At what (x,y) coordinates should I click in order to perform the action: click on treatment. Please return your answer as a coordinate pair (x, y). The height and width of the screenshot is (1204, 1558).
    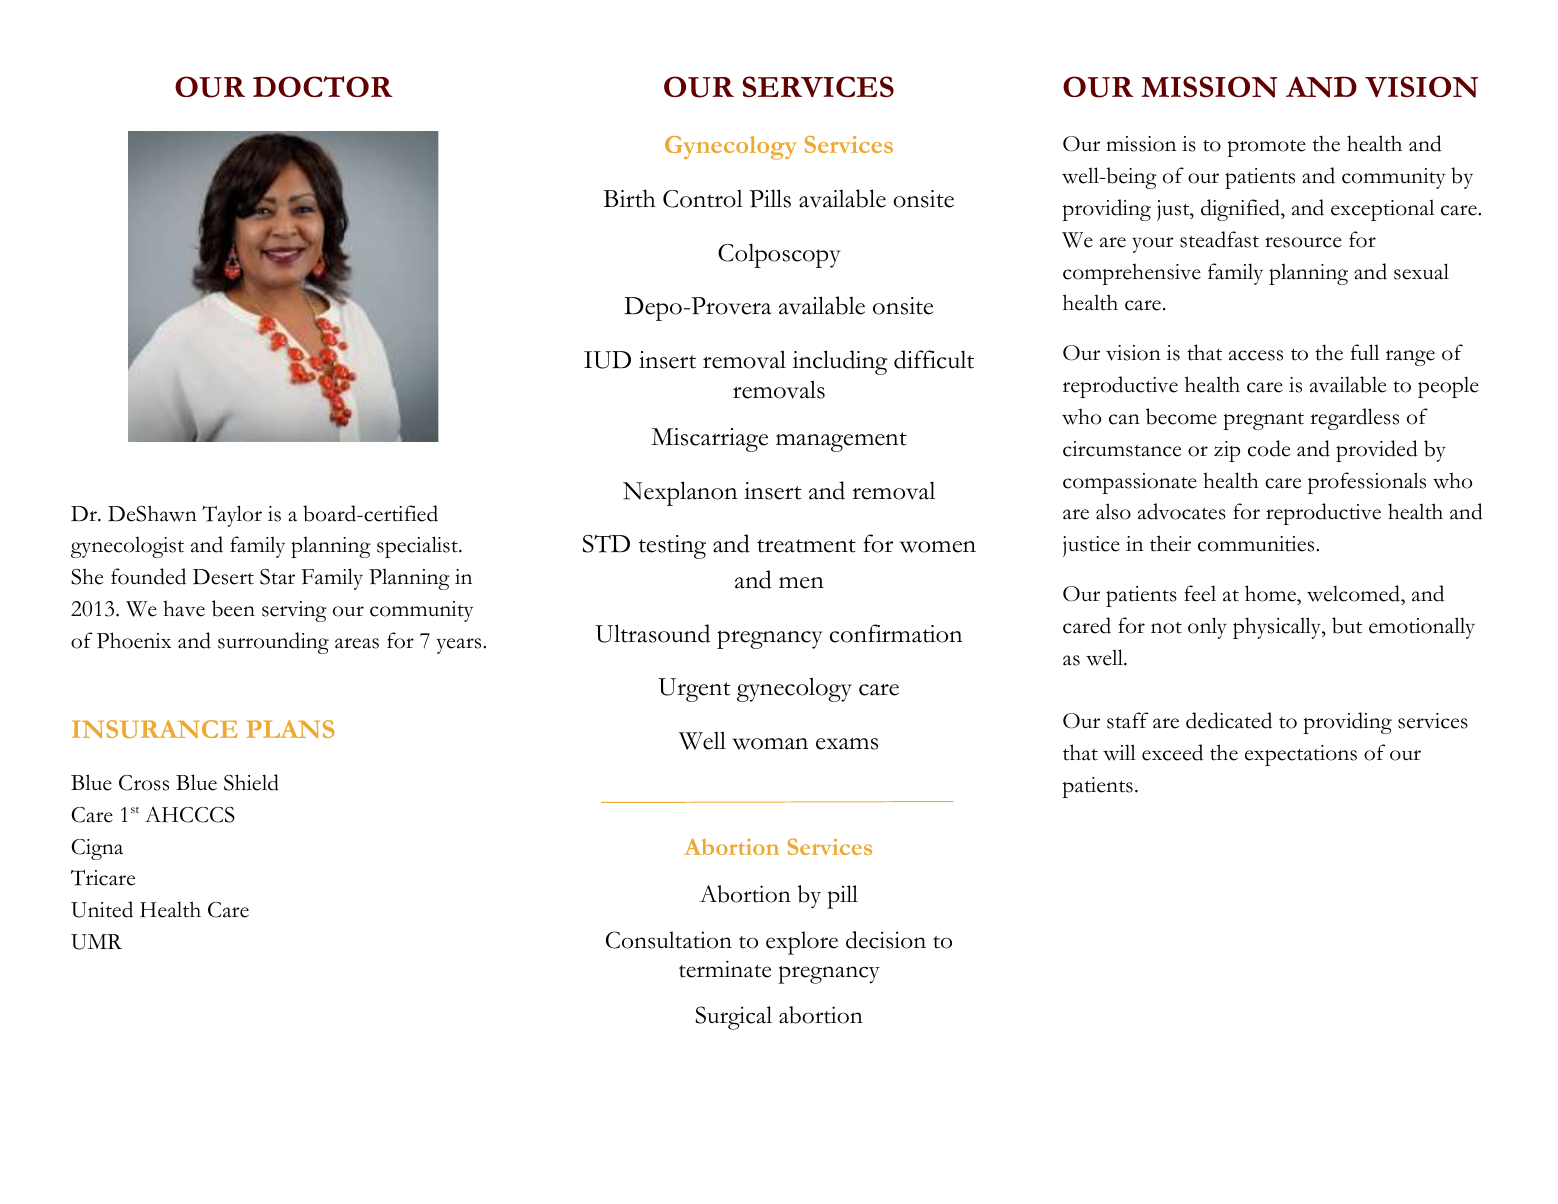
    Looking at the image, I should click on (806, 546).
